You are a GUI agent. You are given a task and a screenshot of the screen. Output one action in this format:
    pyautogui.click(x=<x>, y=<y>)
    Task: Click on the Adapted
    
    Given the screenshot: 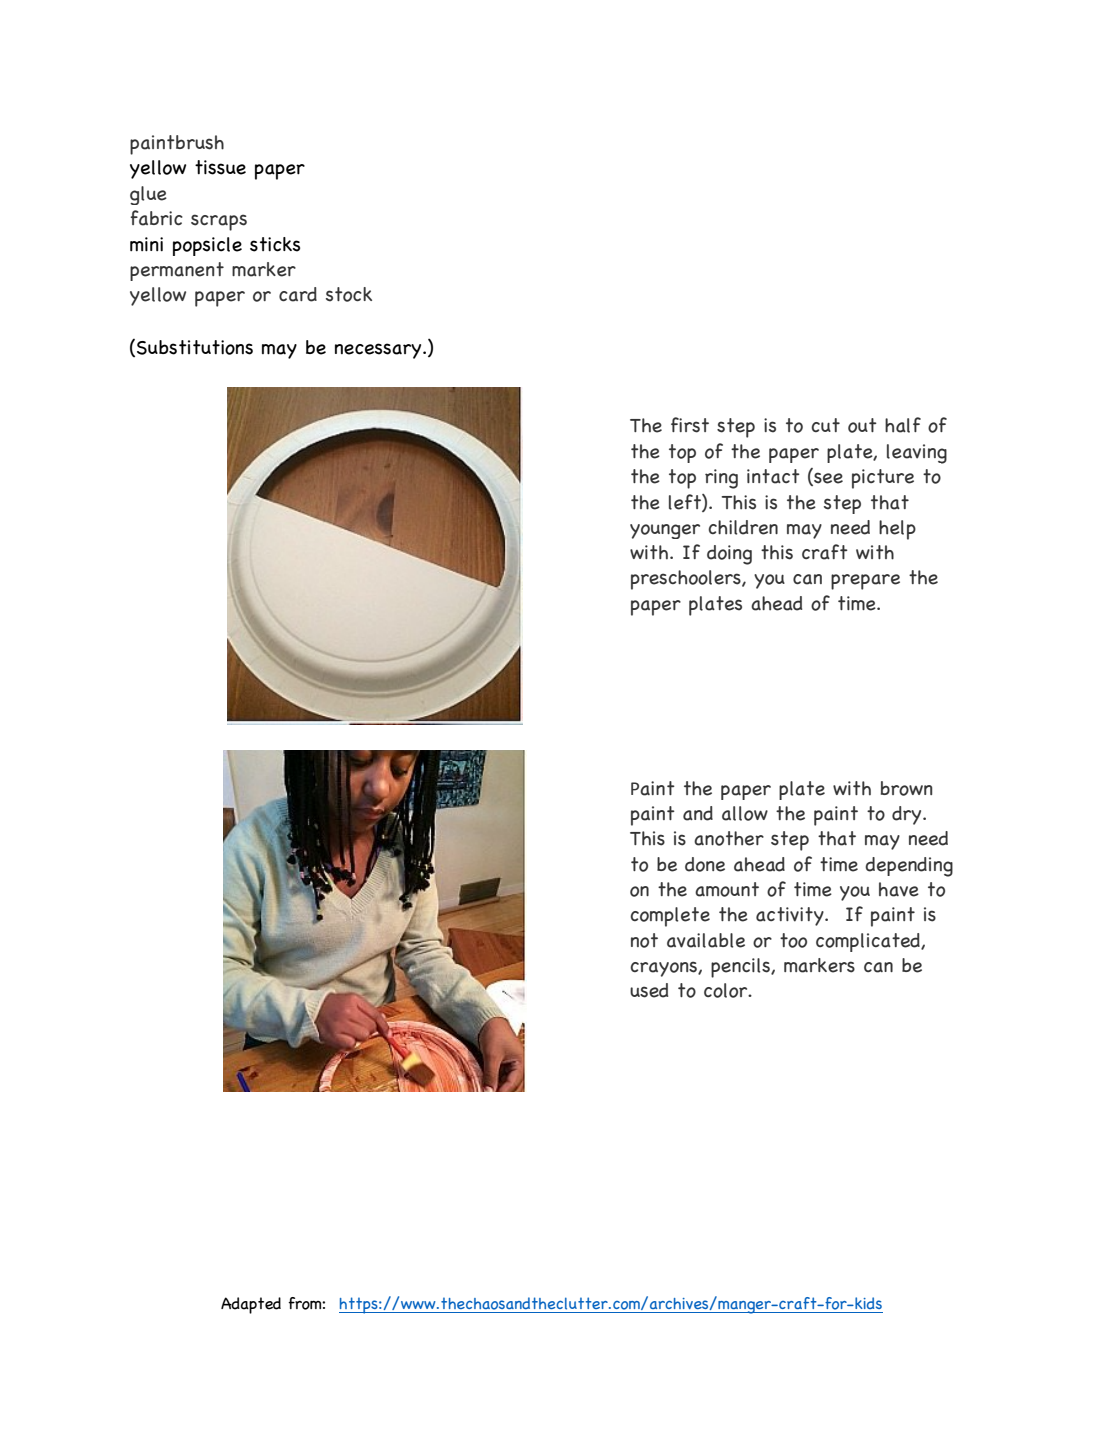 What is the action you would take?
    pyautogui.click(x=251, y=1305)
